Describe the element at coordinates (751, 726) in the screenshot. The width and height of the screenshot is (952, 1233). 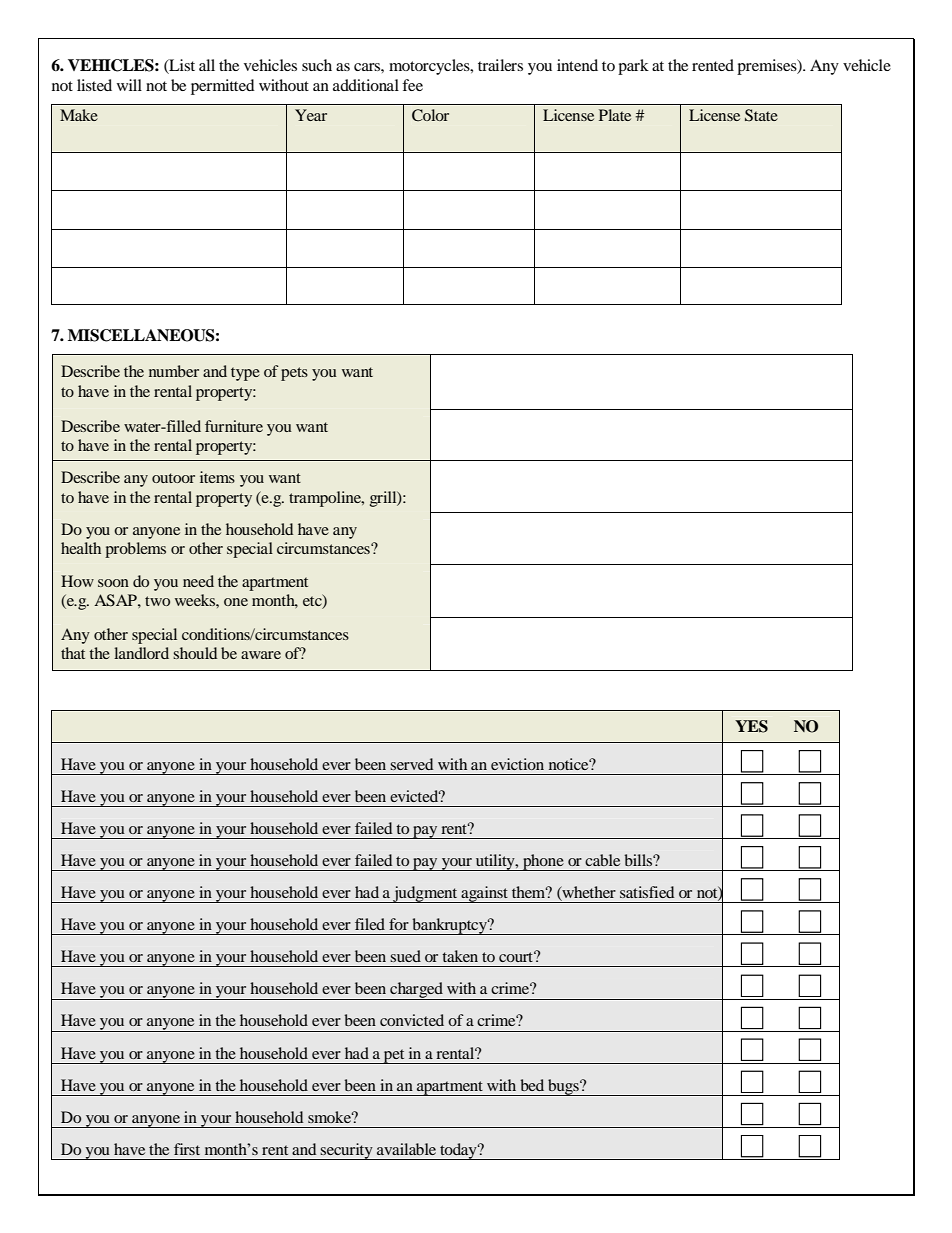
I see `YES` at that location.
